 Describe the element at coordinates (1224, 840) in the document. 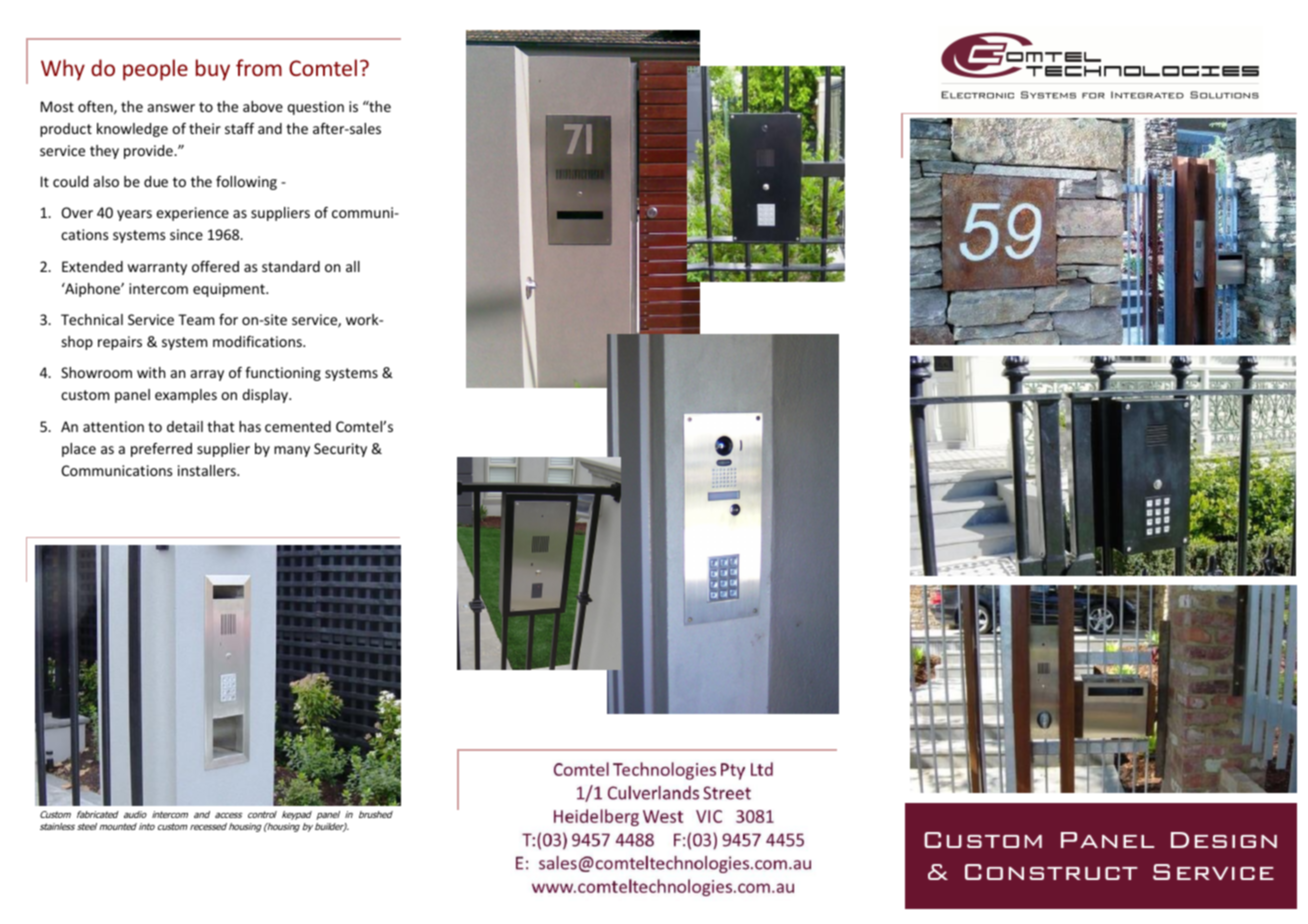

I see `Design` at that location.
